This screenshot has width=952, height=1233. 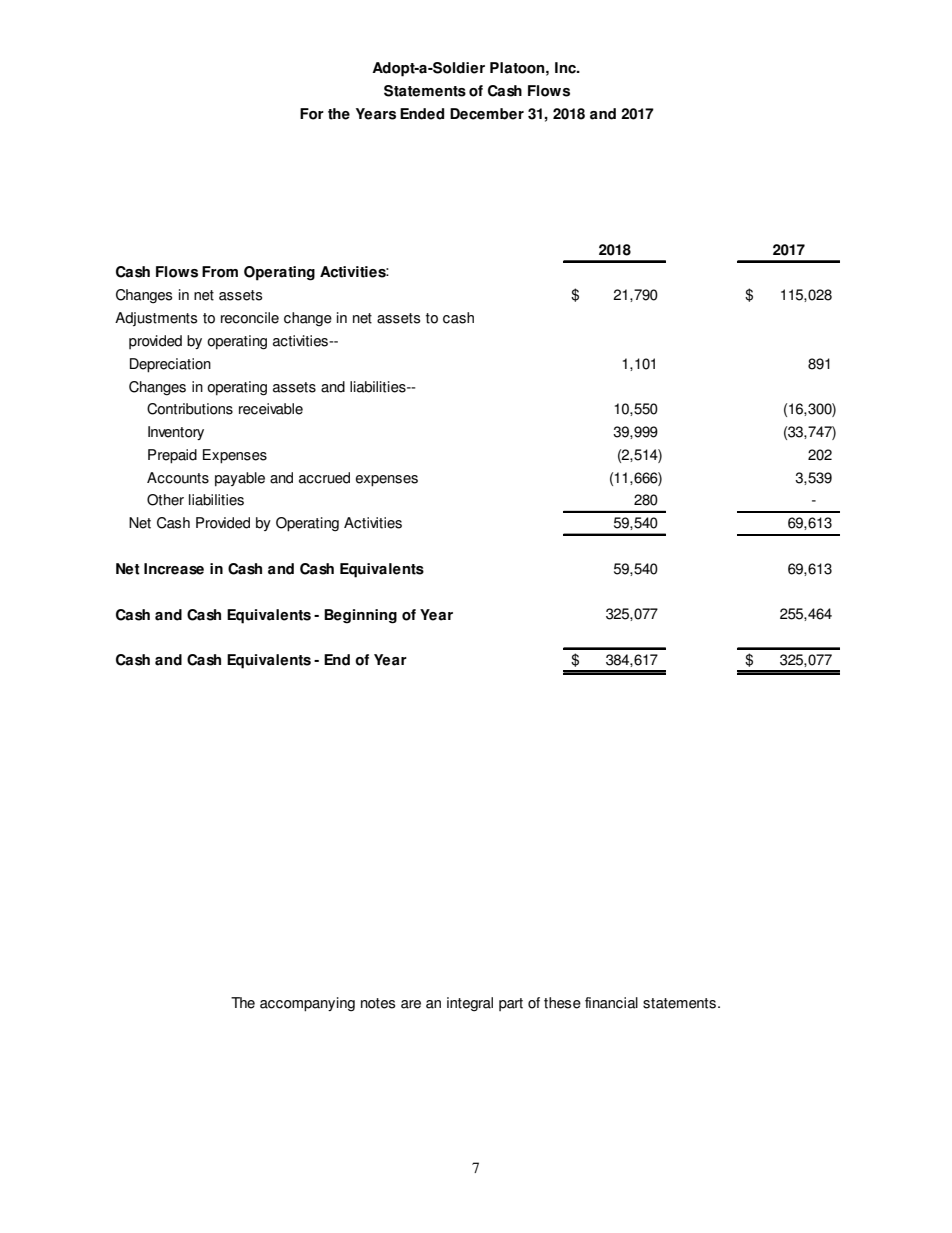 What do you see at coordinates (511, 1004) in the screenshot?
I see `part` at bounding box center [511, 1004].
